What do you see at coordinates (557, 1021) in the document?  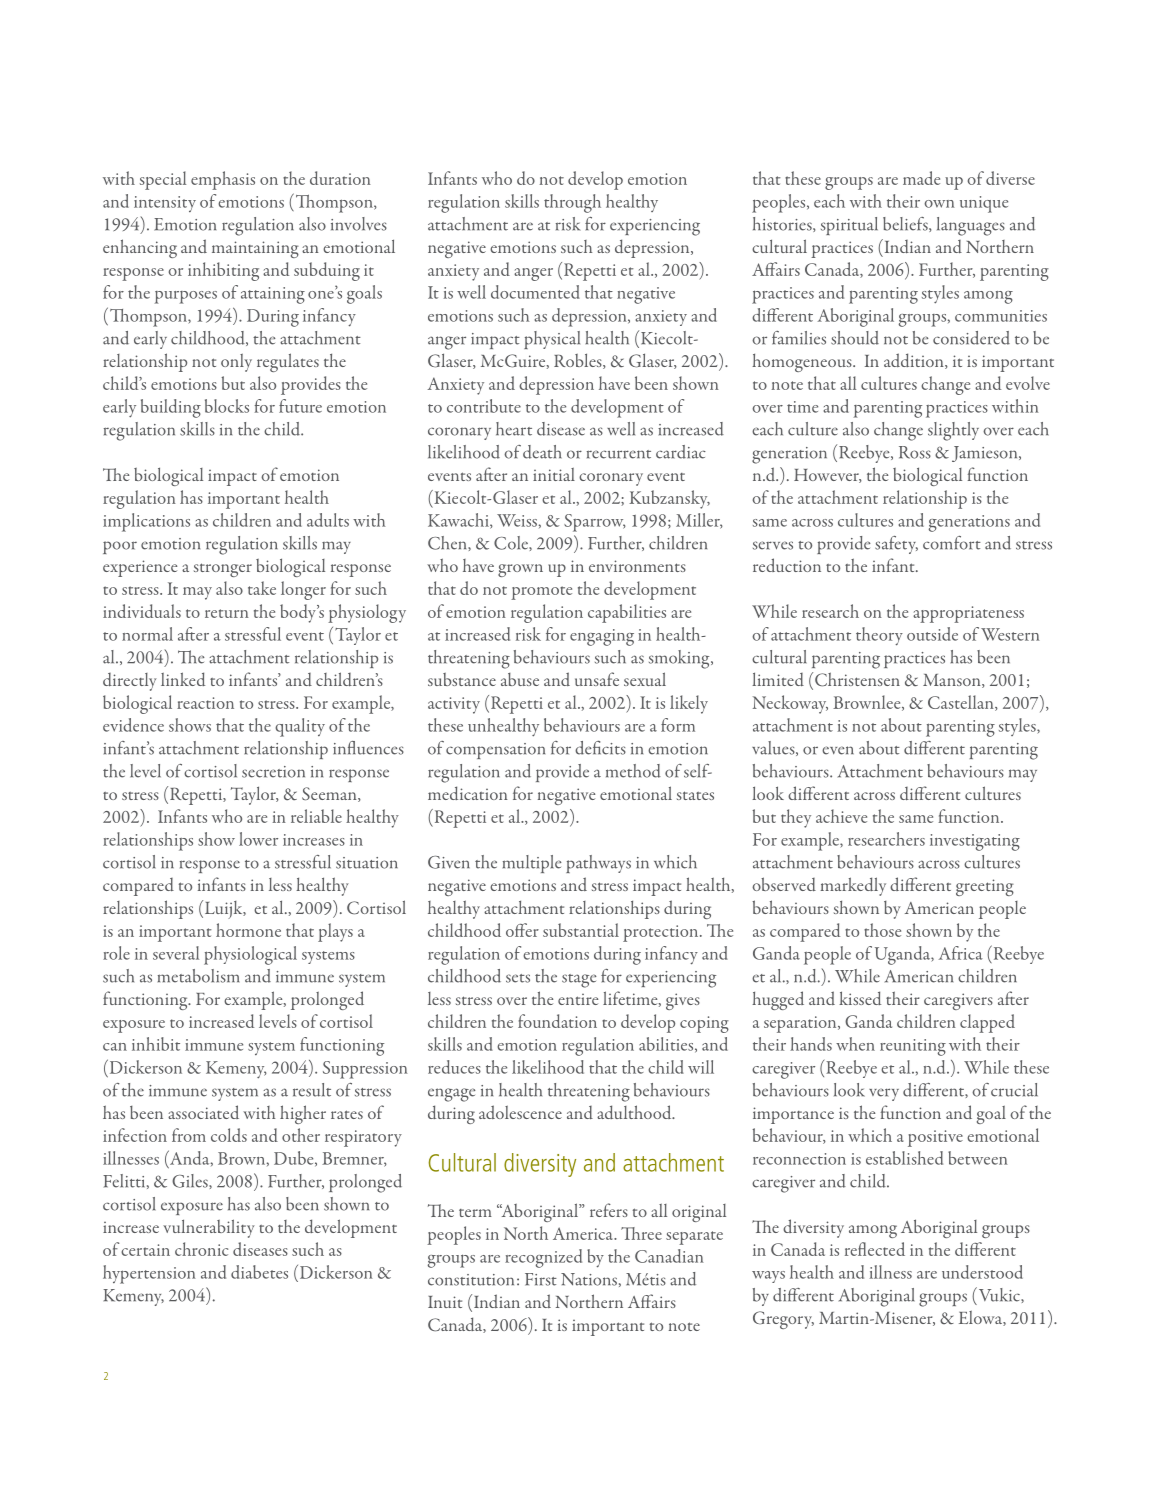 I see `foundation` at bounding box center [557, 1021].
